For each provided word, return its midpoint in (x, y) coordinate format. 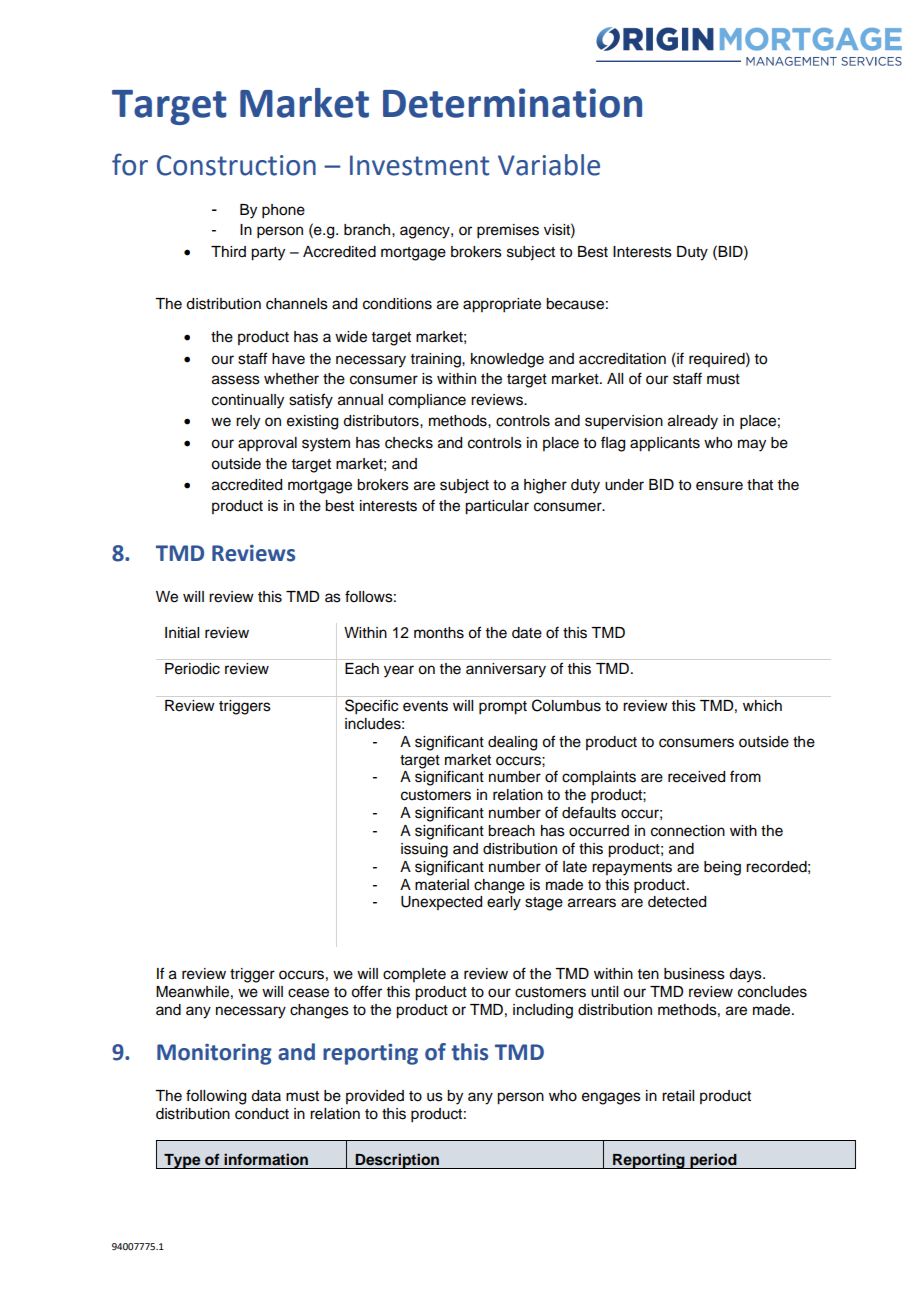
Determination (512, 103)
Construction (236, 165)
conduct (262, 1114)
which (762, 706)
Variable (549, 165)
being (722, 868)
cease (308, 993)
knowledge (507, 360)
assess (236, 380)
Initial (182, 633)
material (442, 885)
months (439, 633)
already (693, 422)
